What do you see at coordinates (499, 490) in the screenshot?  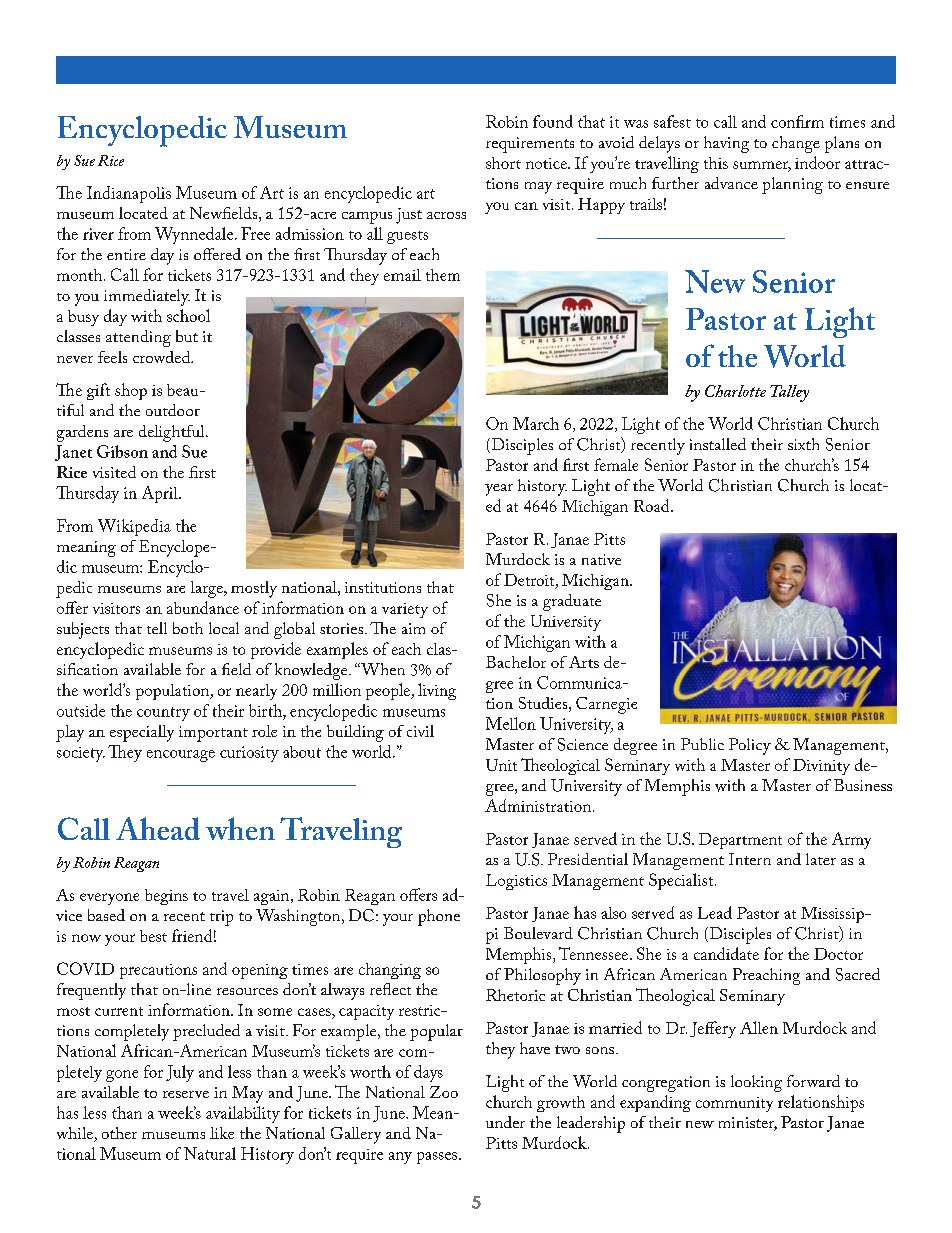 I see `year` at bounding box center [499, 490].
